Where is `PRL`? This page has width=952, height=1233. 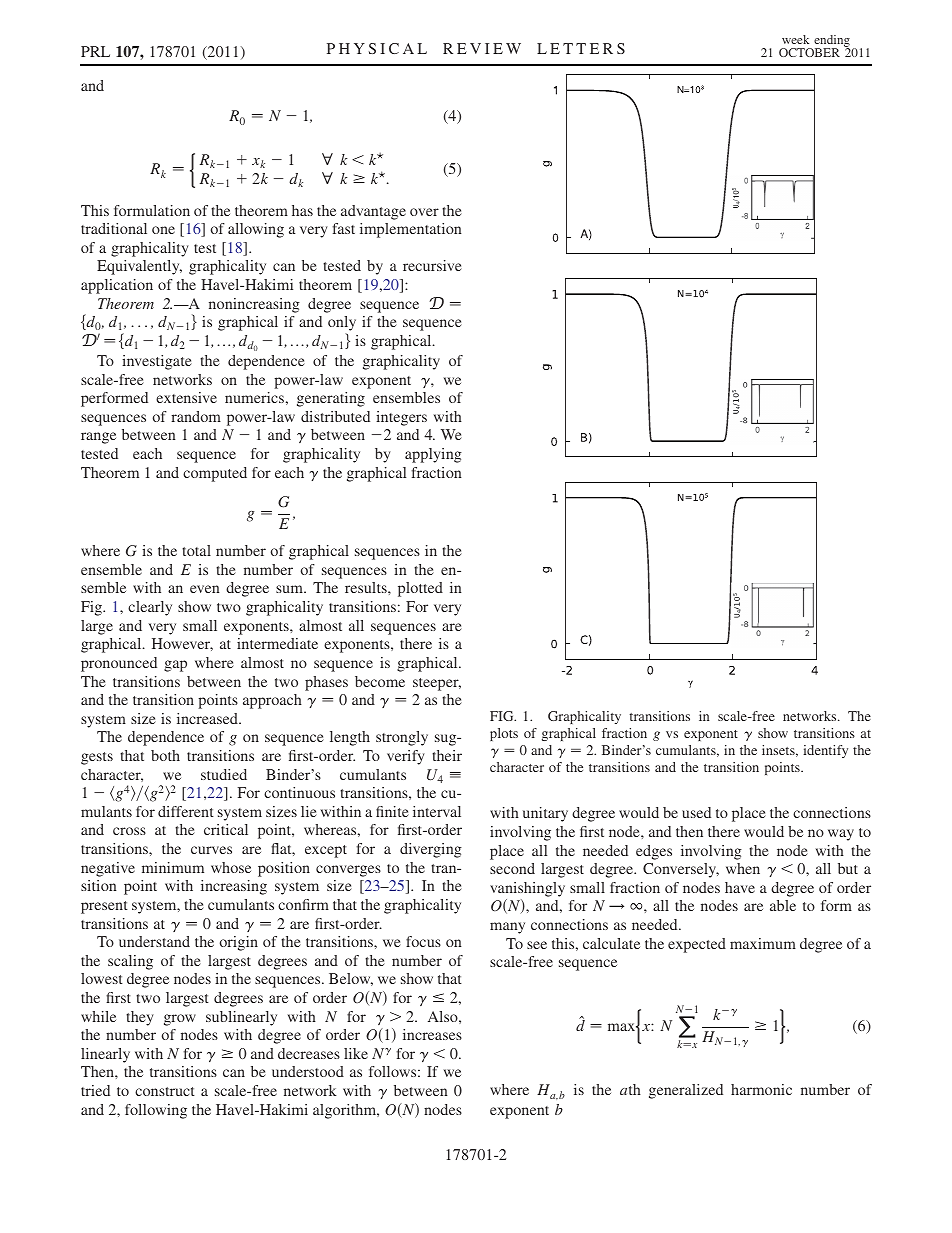 PRL is located at coordinates (95, 51).
